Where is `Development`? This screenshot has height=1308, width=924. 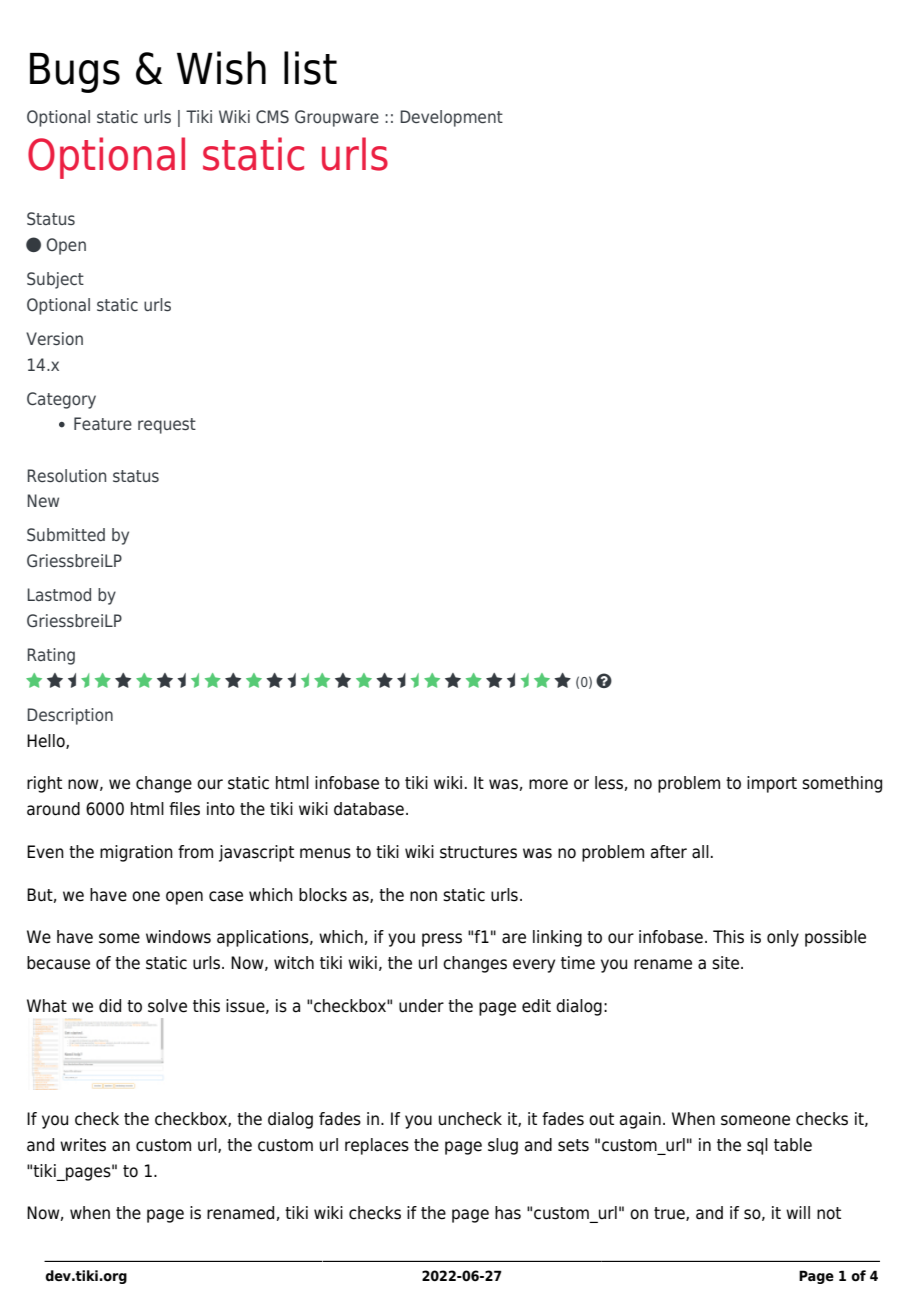 Development is located at coordinates (451, 118).
